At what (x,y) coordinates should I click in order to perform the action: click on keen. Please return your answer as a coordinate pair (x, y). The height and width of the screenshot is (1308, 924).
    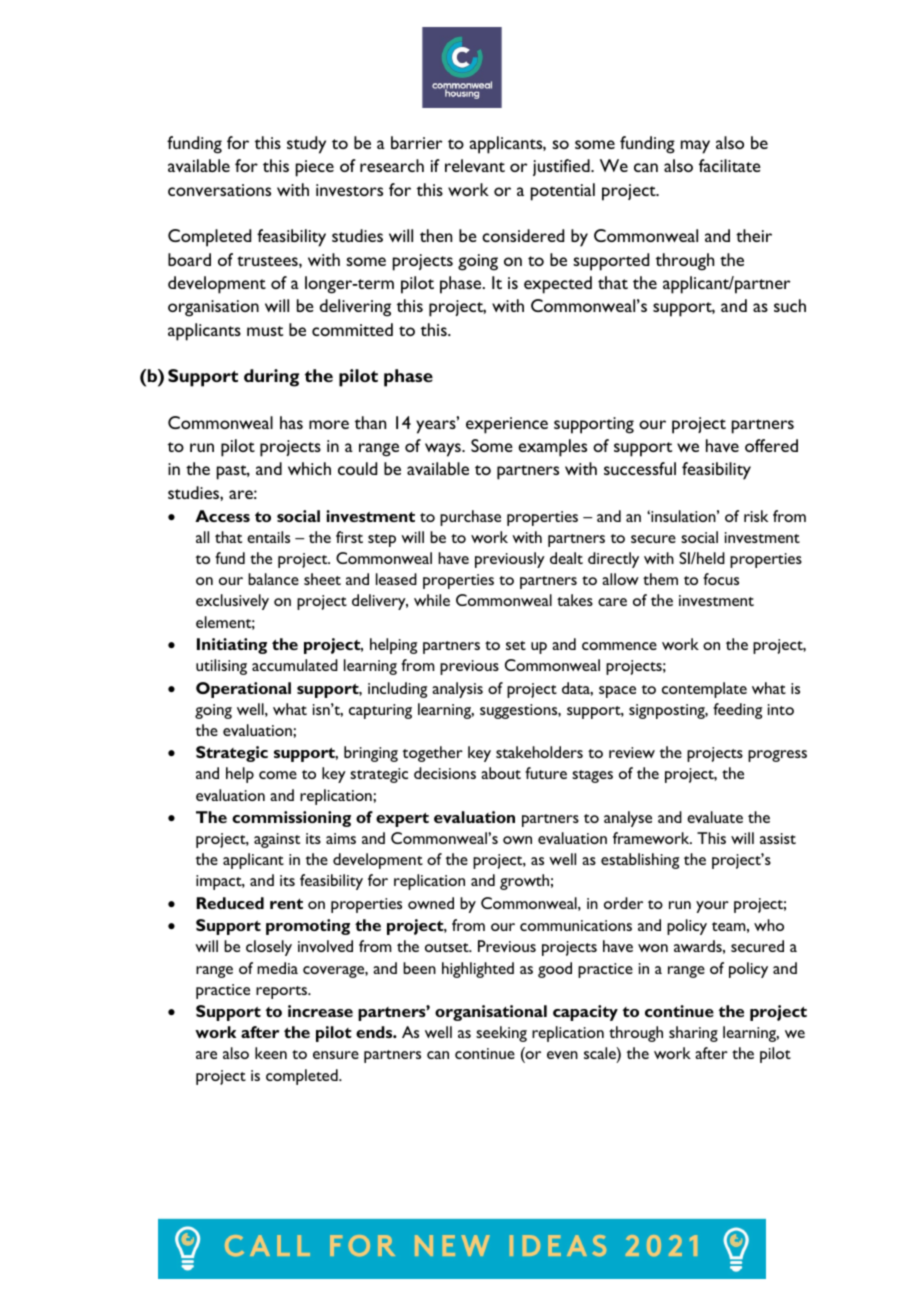
    Looking at the image, I should click on (271, 1053).
